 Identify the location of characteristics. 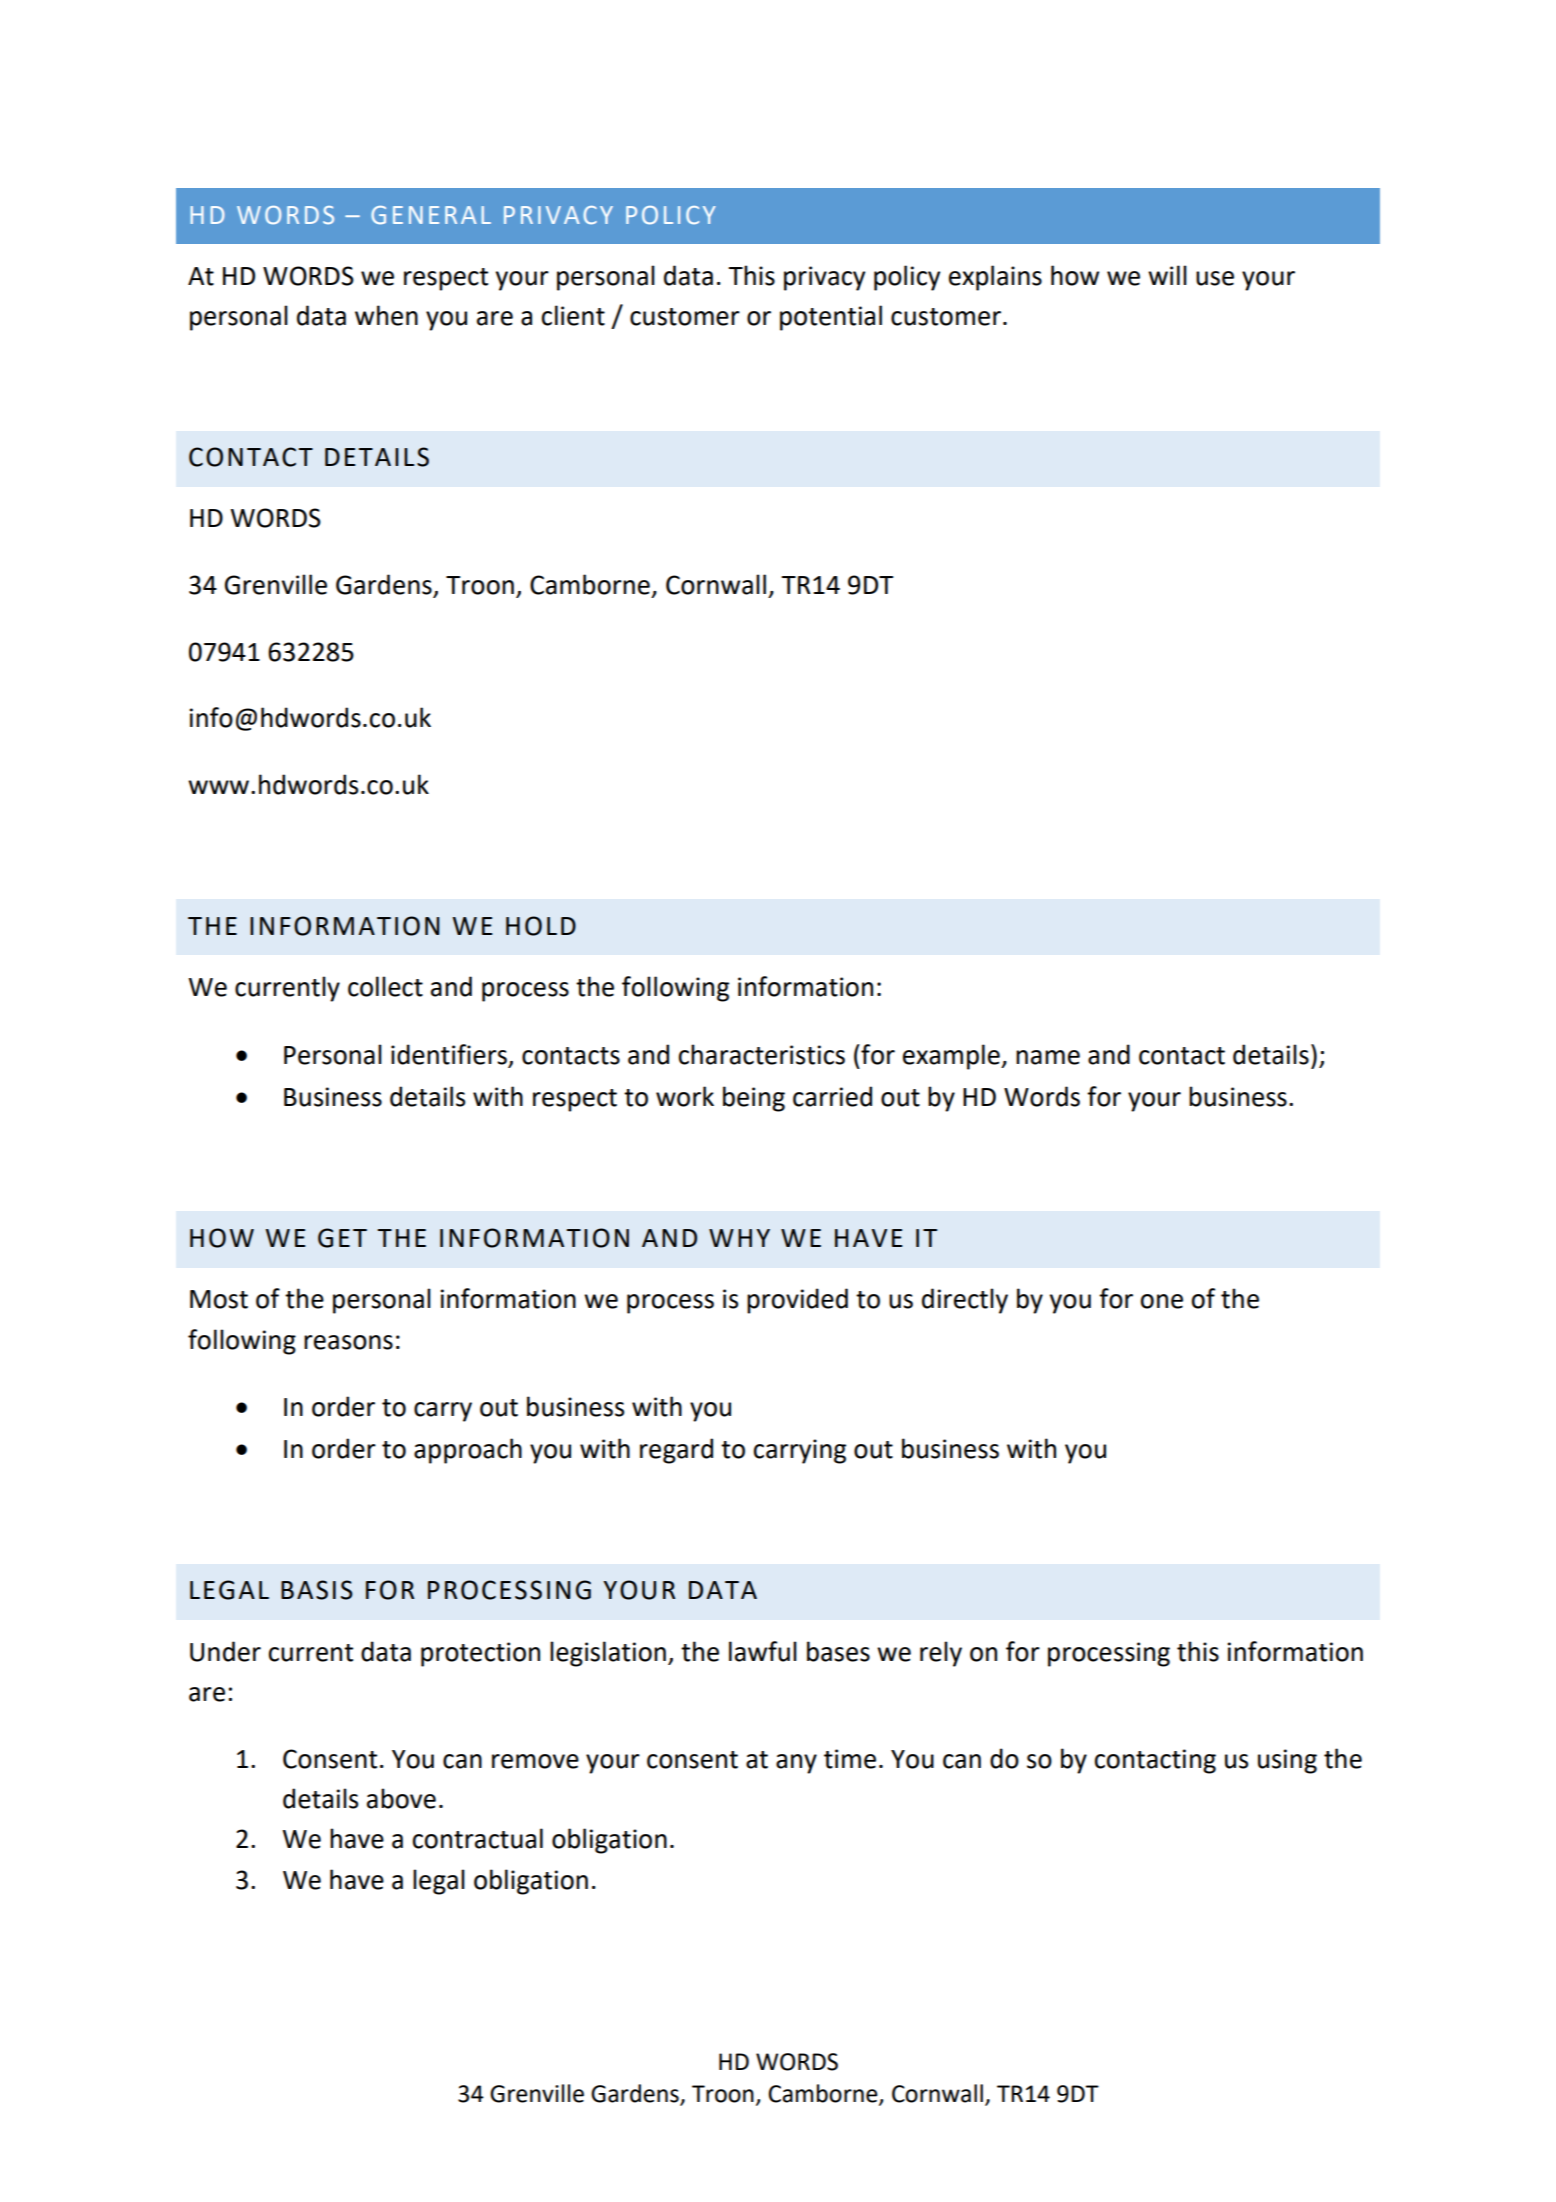
(762, 1054).
